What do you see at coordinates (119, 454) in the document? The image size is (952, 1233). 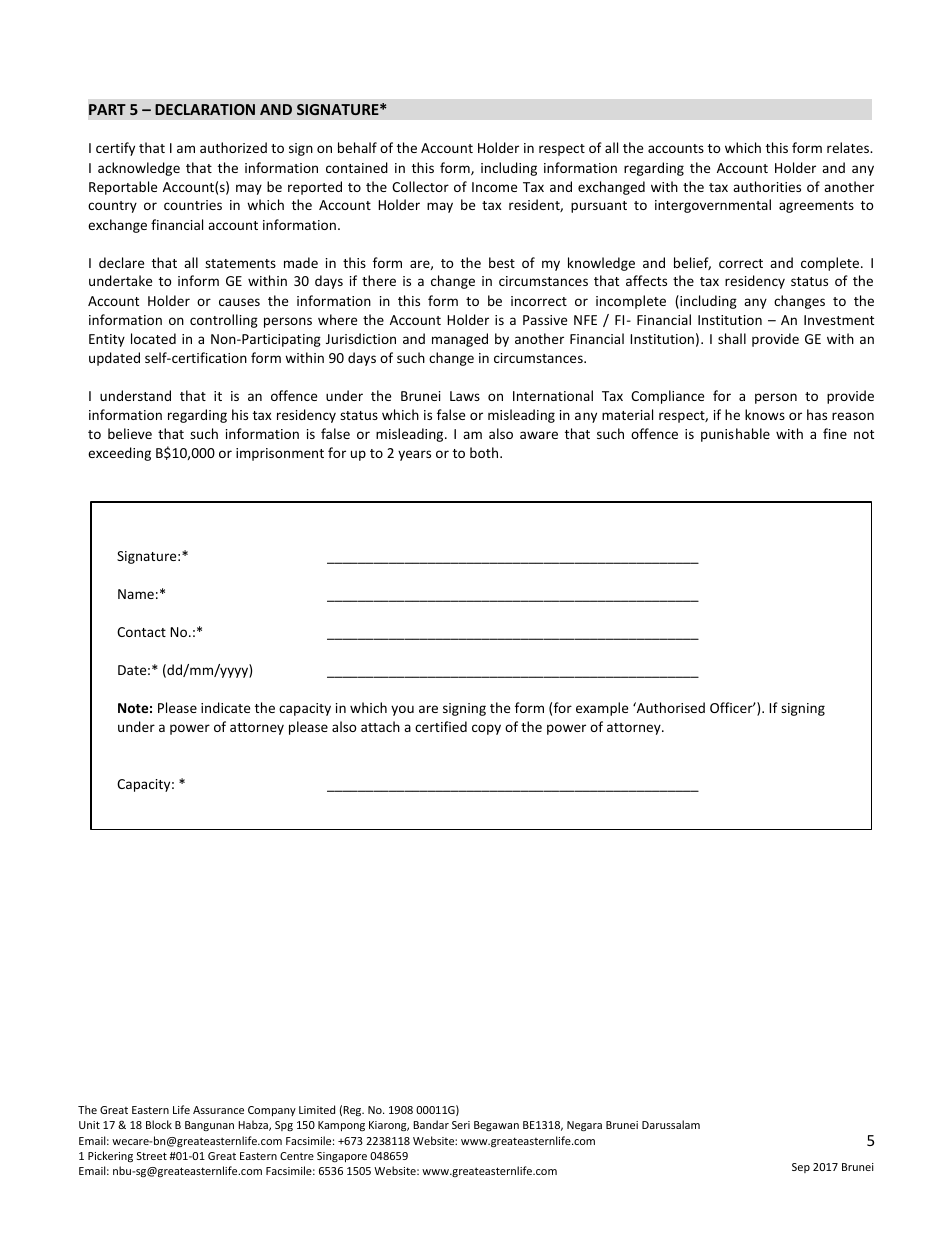 I see `exceeding` at bounding box center [119, 454].
